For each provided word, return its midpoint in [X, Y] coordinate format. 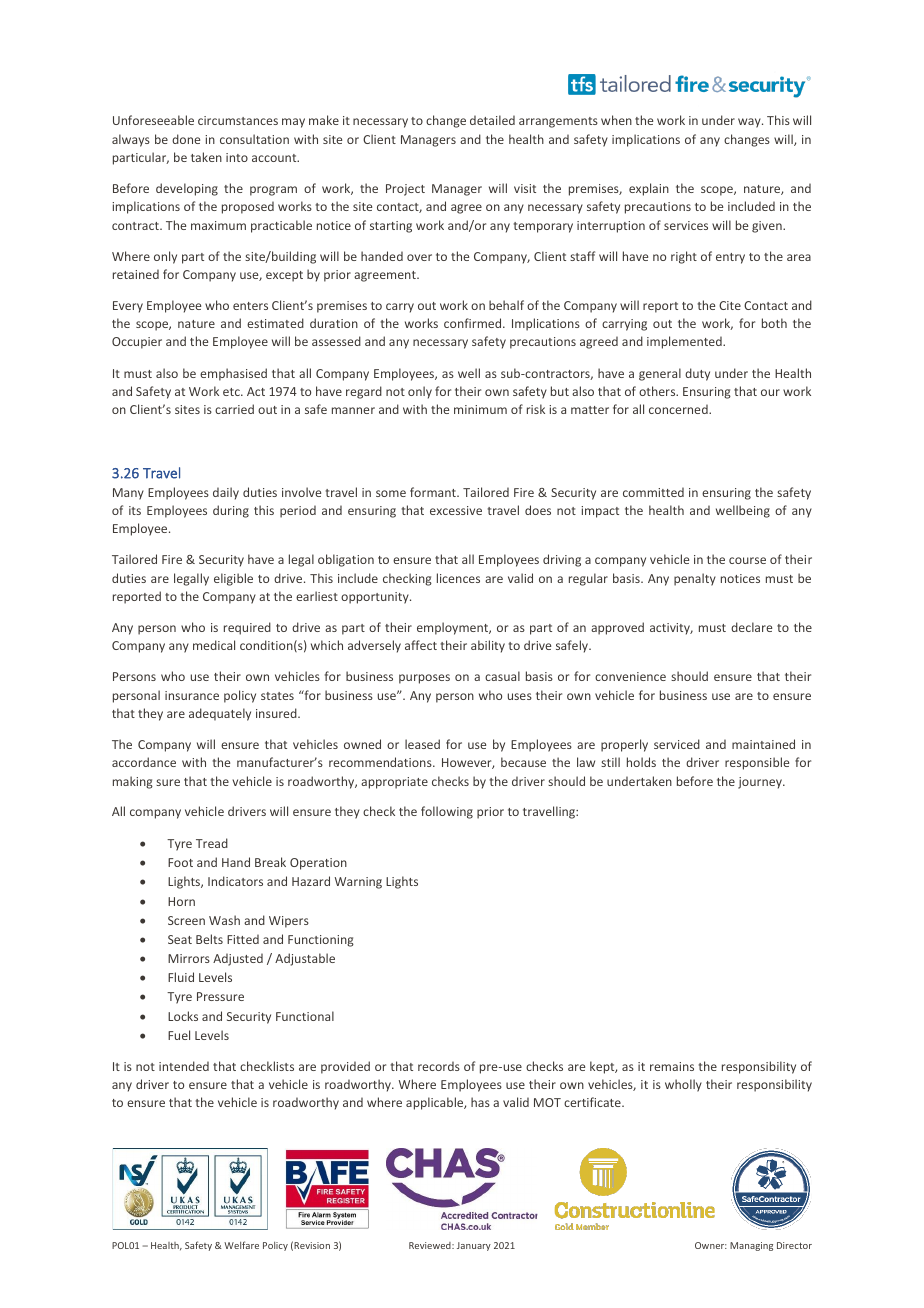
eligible [233, 579]
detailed [492, 120]
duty [697, 374]
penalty [695, 579]
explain [649, 189]
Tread [212, 843]
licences [458, 578]
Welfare [241, 1245]
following [447, 812]
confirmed [474, 323]
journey [761, 783]
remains [672, 1066]
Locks [183, 1016]
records [439, 1066]
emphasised [233, 374]
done [186, 139]
